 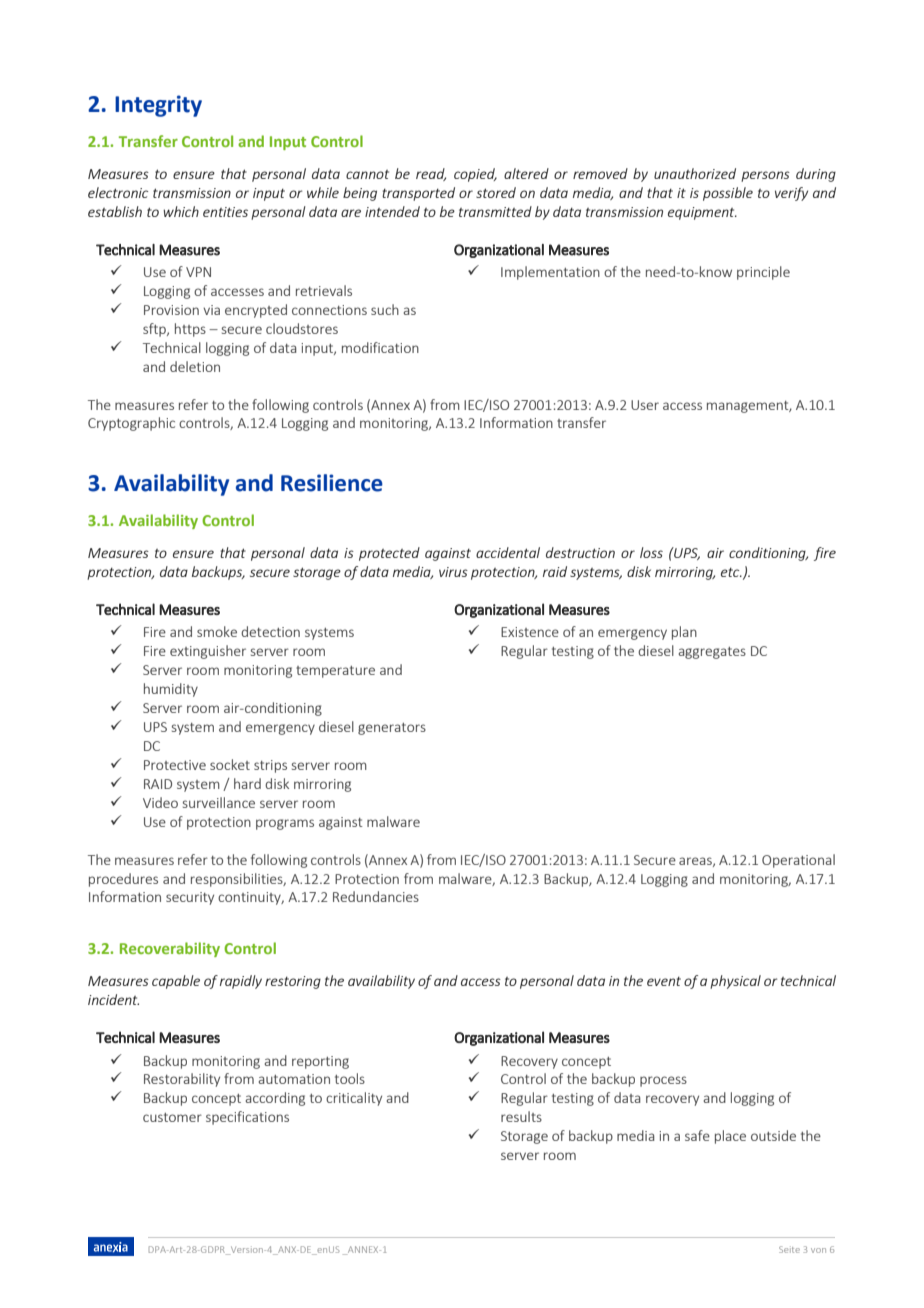 What do you see at coordinates (521, 1116) in the document?
I see `results` at bounding box center [521, 1116].
